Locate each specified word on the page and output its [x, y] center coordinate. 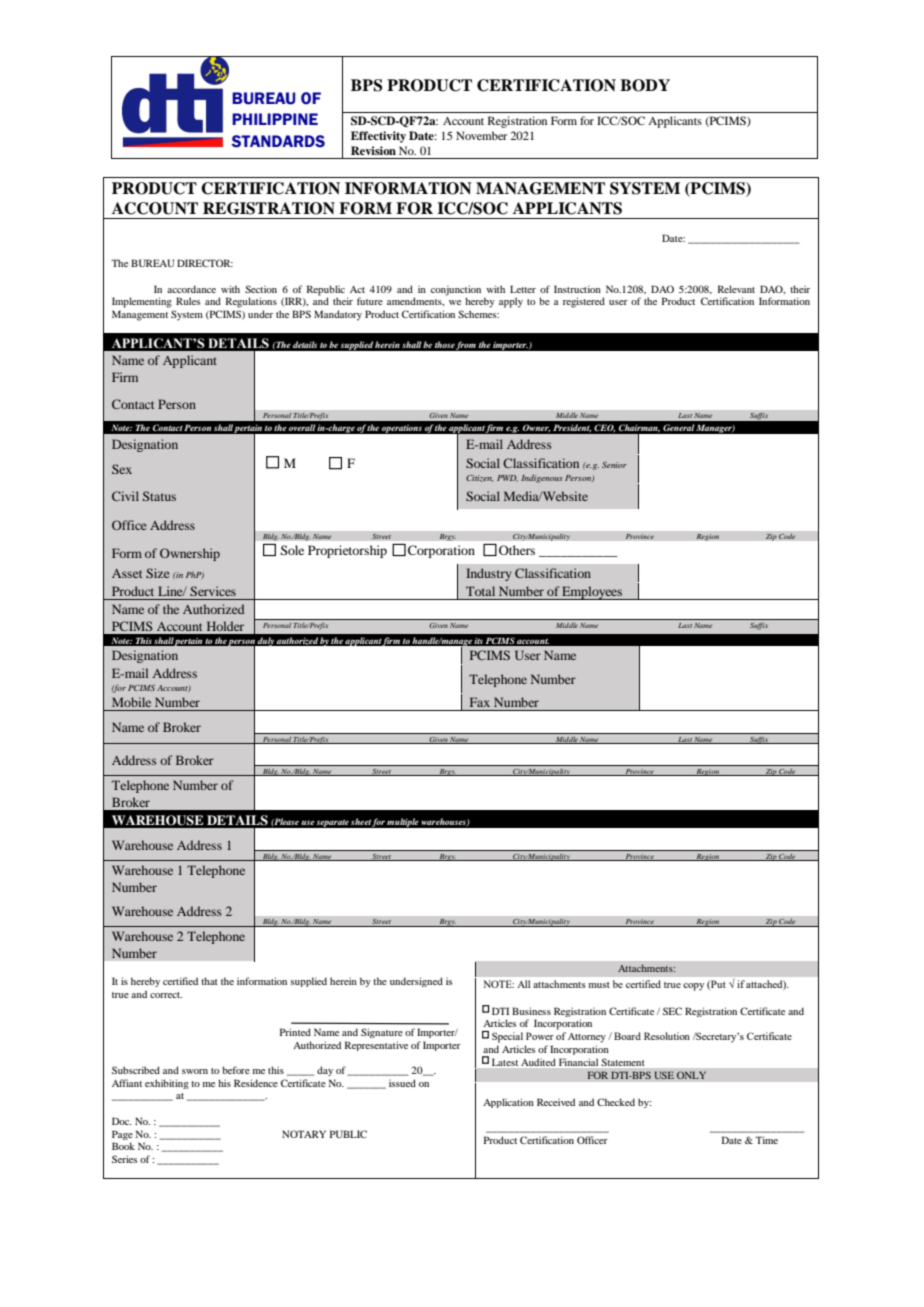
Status [159, 496]
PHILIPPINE [275, 119]
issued [402, 1083]
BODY [645, 85]
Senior [614, 465]
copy [693, 987]
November [481, 135]
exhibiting [167, 1084]
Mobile [131, 702]
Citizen [479, 478]
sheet [361, 821]
